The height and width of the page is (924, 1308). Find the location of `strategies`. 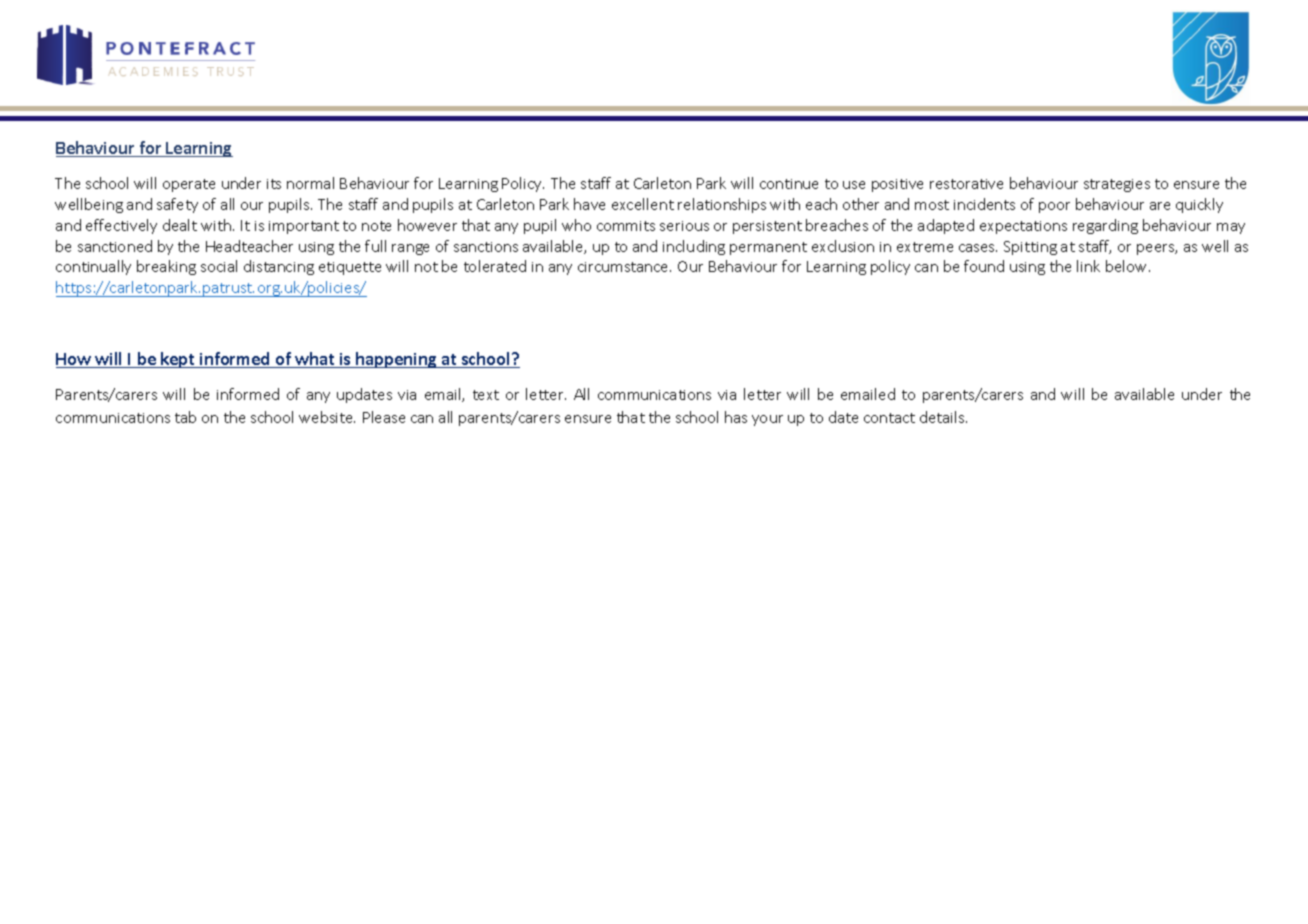

strategies is located at coordinates (1117, 185).
